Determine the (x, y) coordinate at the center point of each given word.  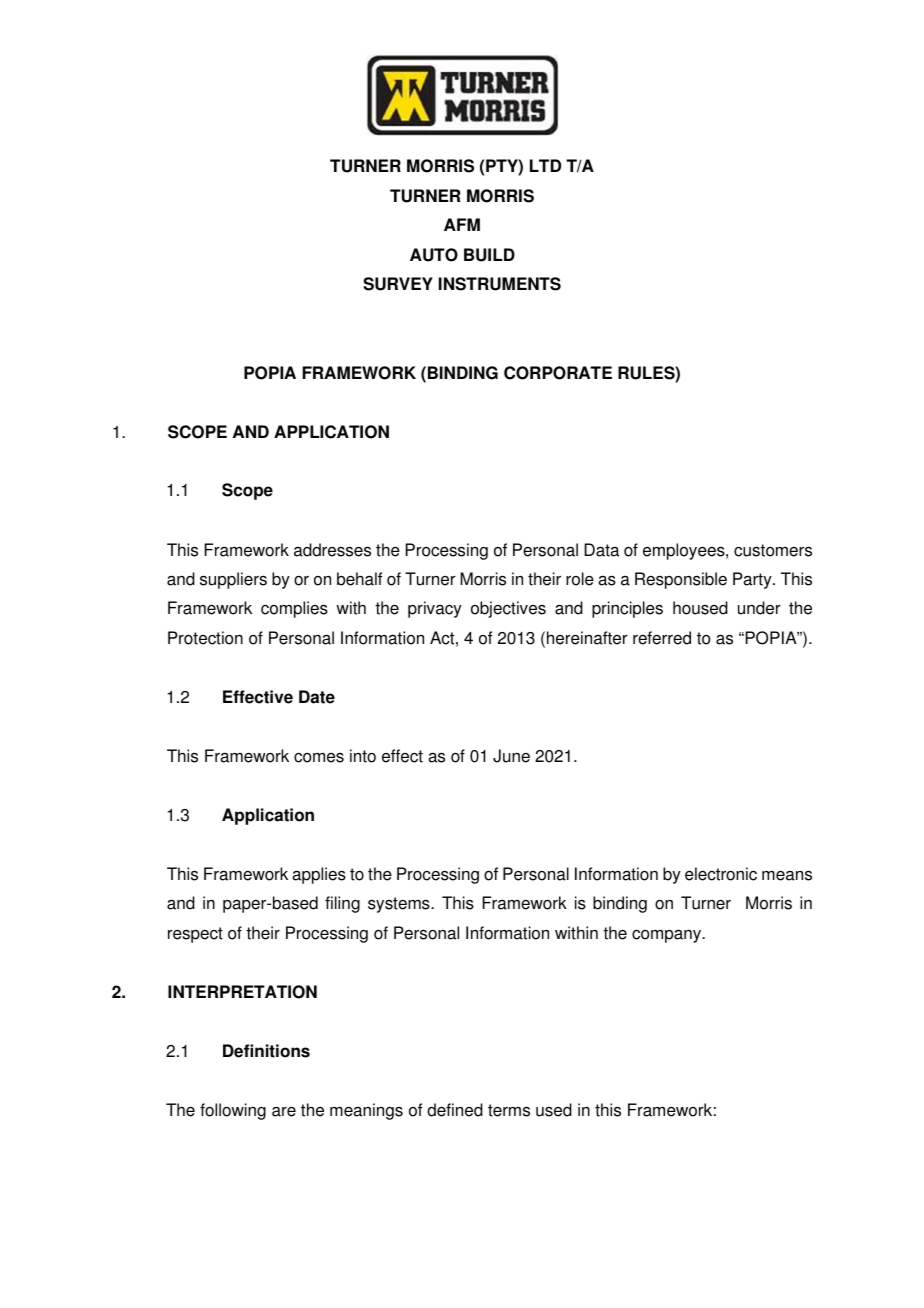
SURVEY (398, 284)
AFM (462, 224)
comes (319, 758)
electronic (721, 874)
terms (509, 1110)
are (284, 1111)
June (511, 756)
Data (601, 550)
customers (773, 550)
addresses (332, 550)
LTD (545, 165)
